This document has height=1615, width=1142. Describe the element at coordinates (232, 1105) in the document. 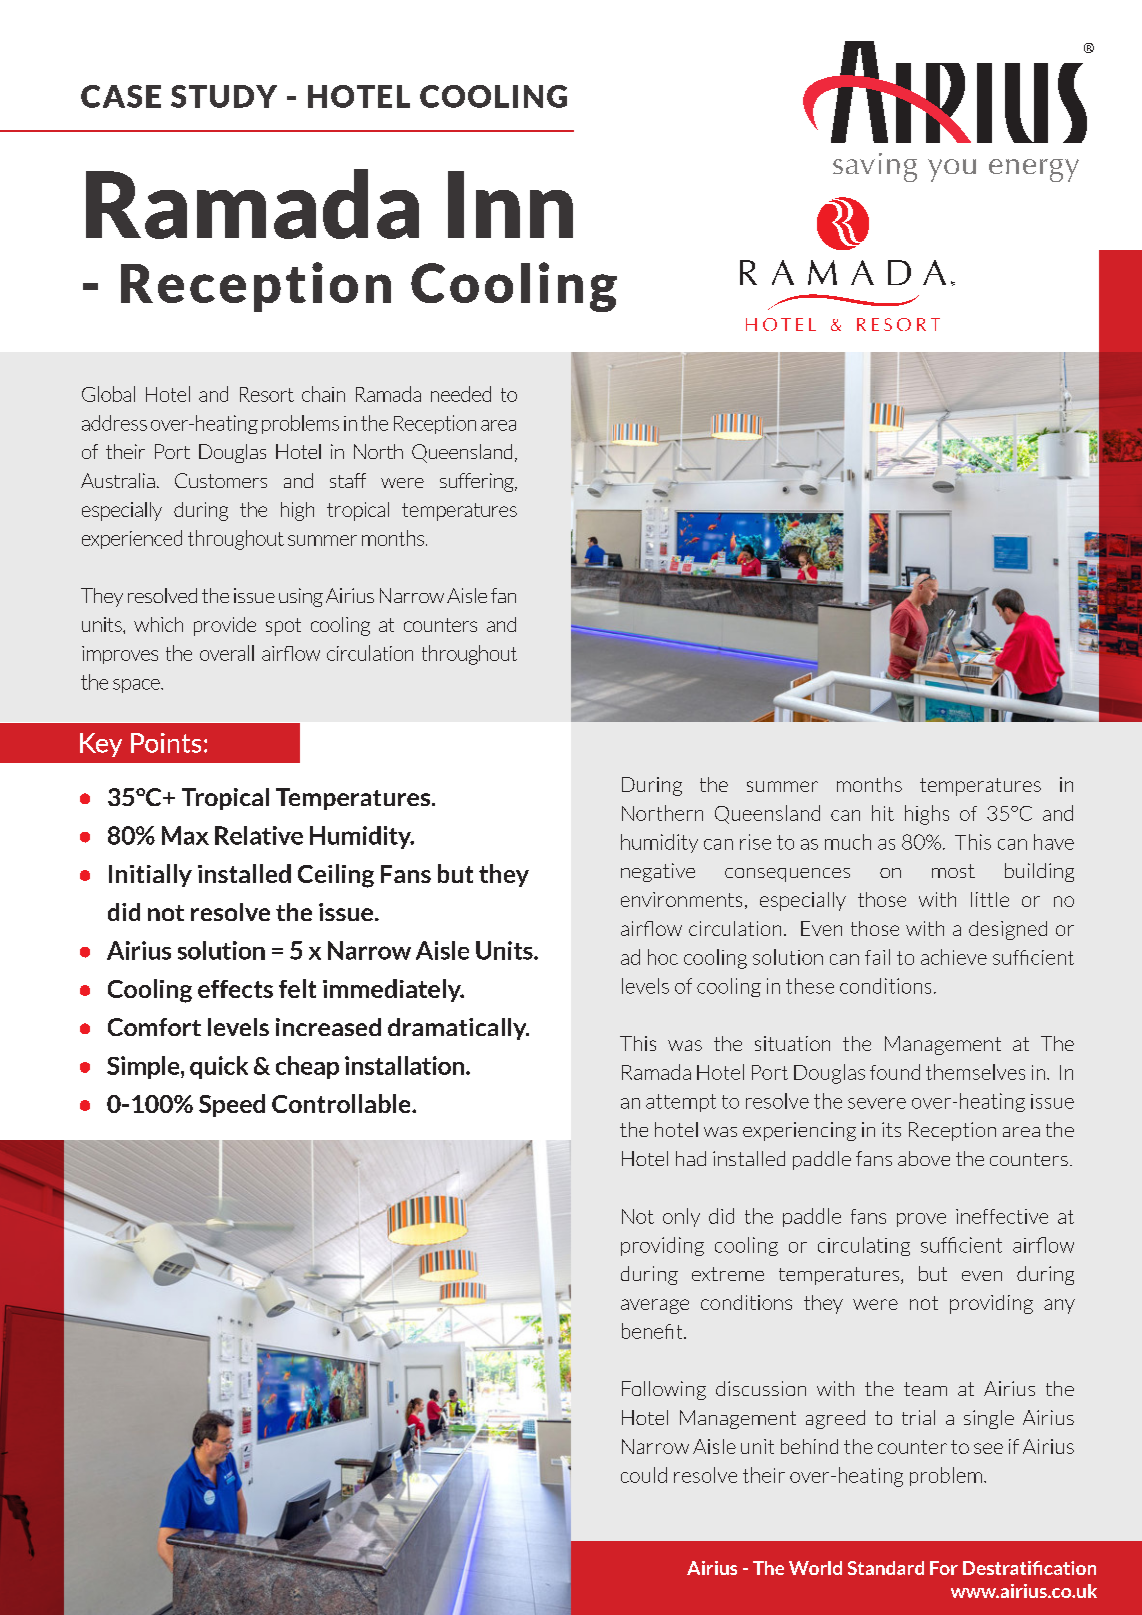

I see `Speed` at that location.
